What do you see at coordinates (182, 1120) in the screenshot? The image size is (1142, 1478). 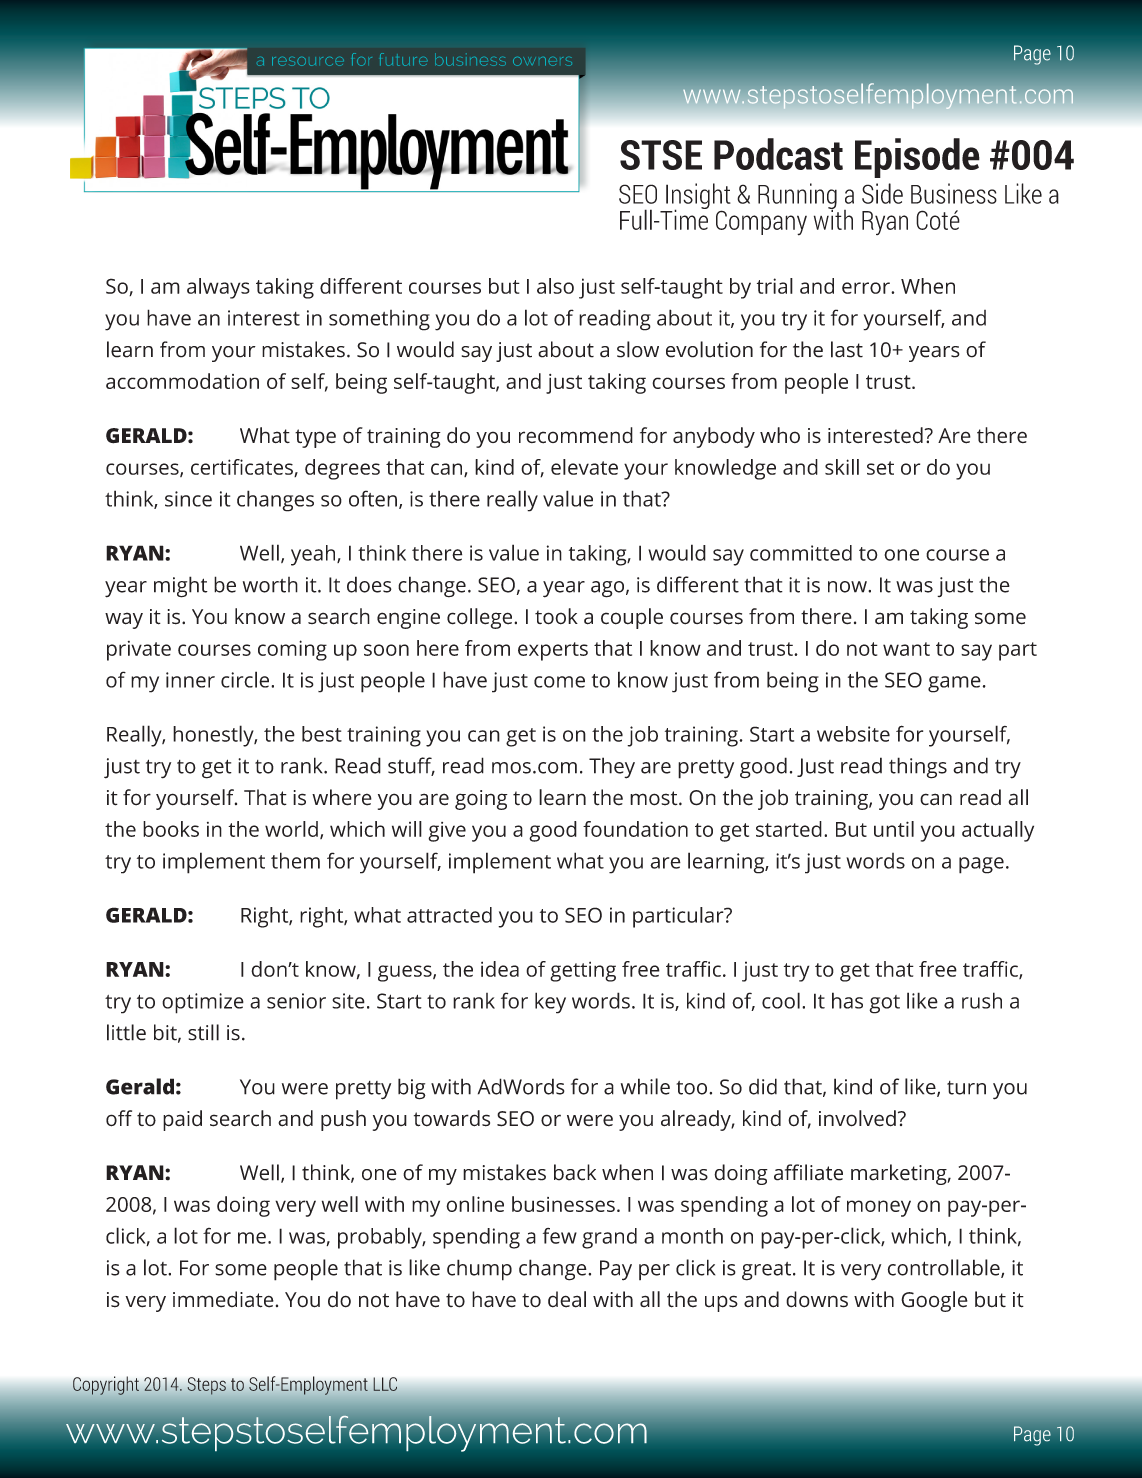 I see `paid` at bounding box center [182, 1120].
